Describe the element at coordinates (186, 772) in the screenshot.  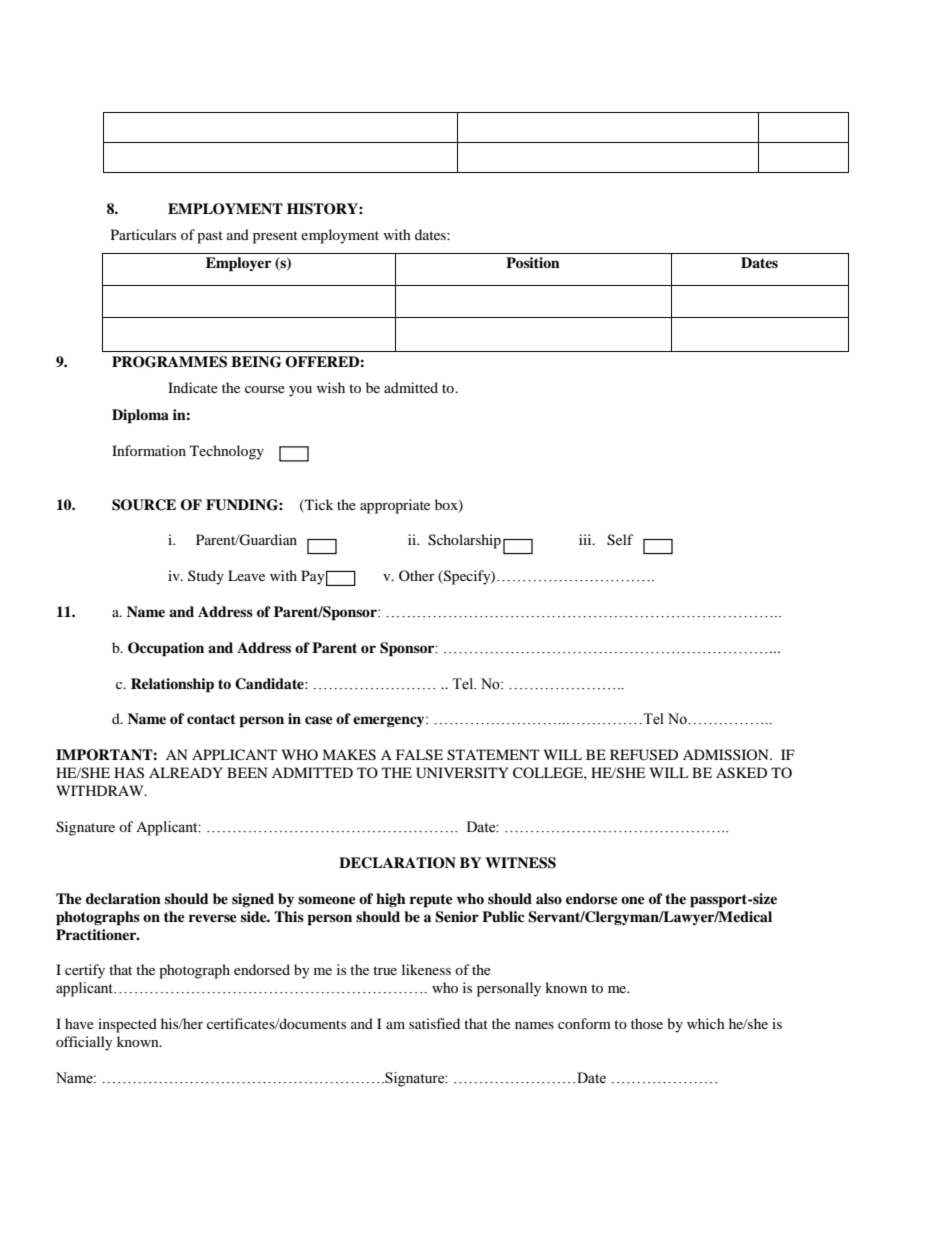
I see `ALREADY` at that location.
